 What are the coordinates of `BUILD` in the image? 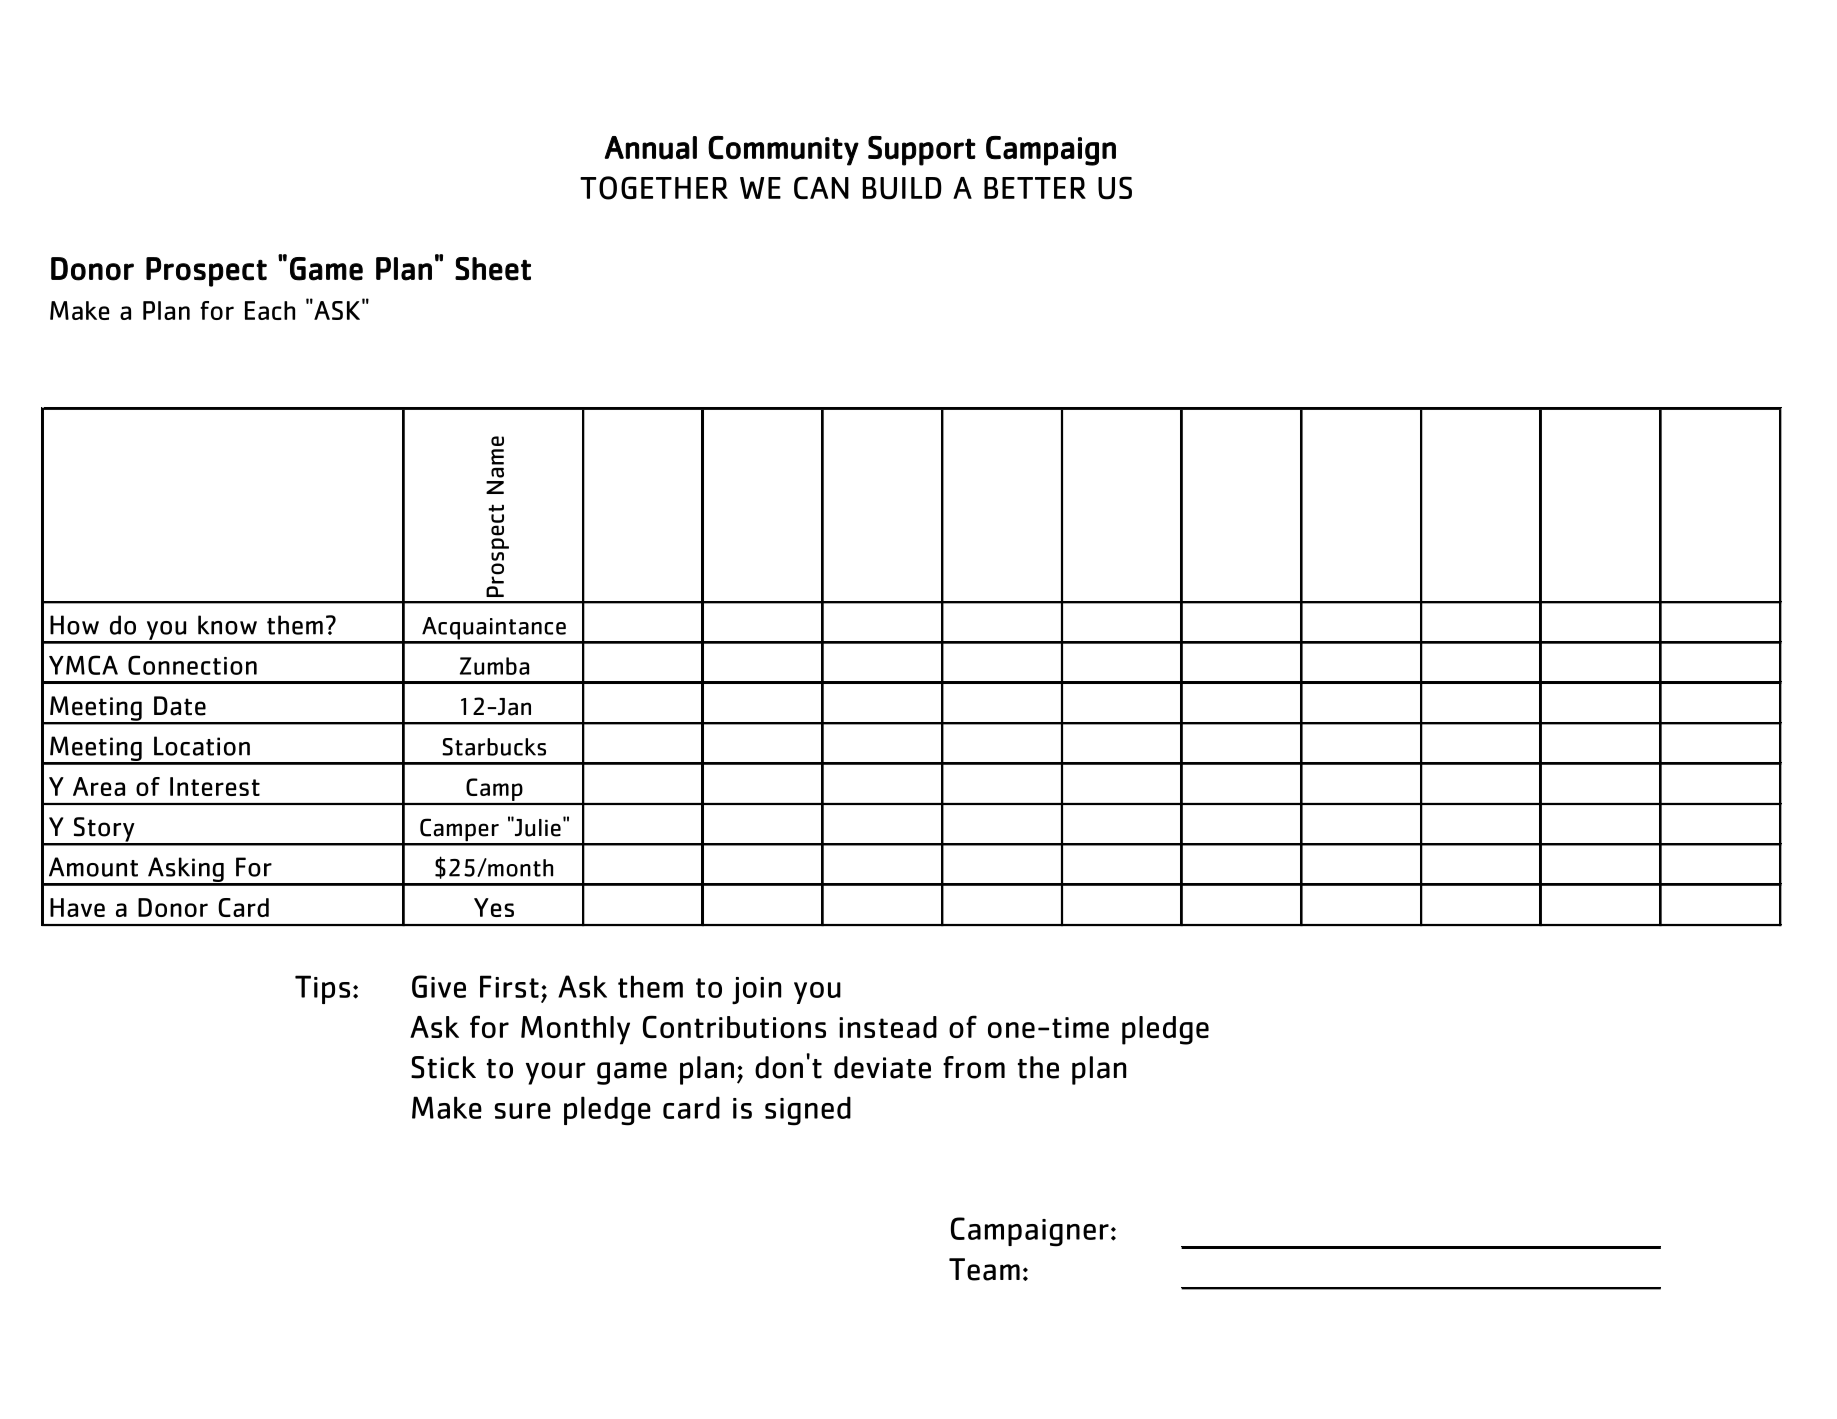 It's located at (902, 188).
